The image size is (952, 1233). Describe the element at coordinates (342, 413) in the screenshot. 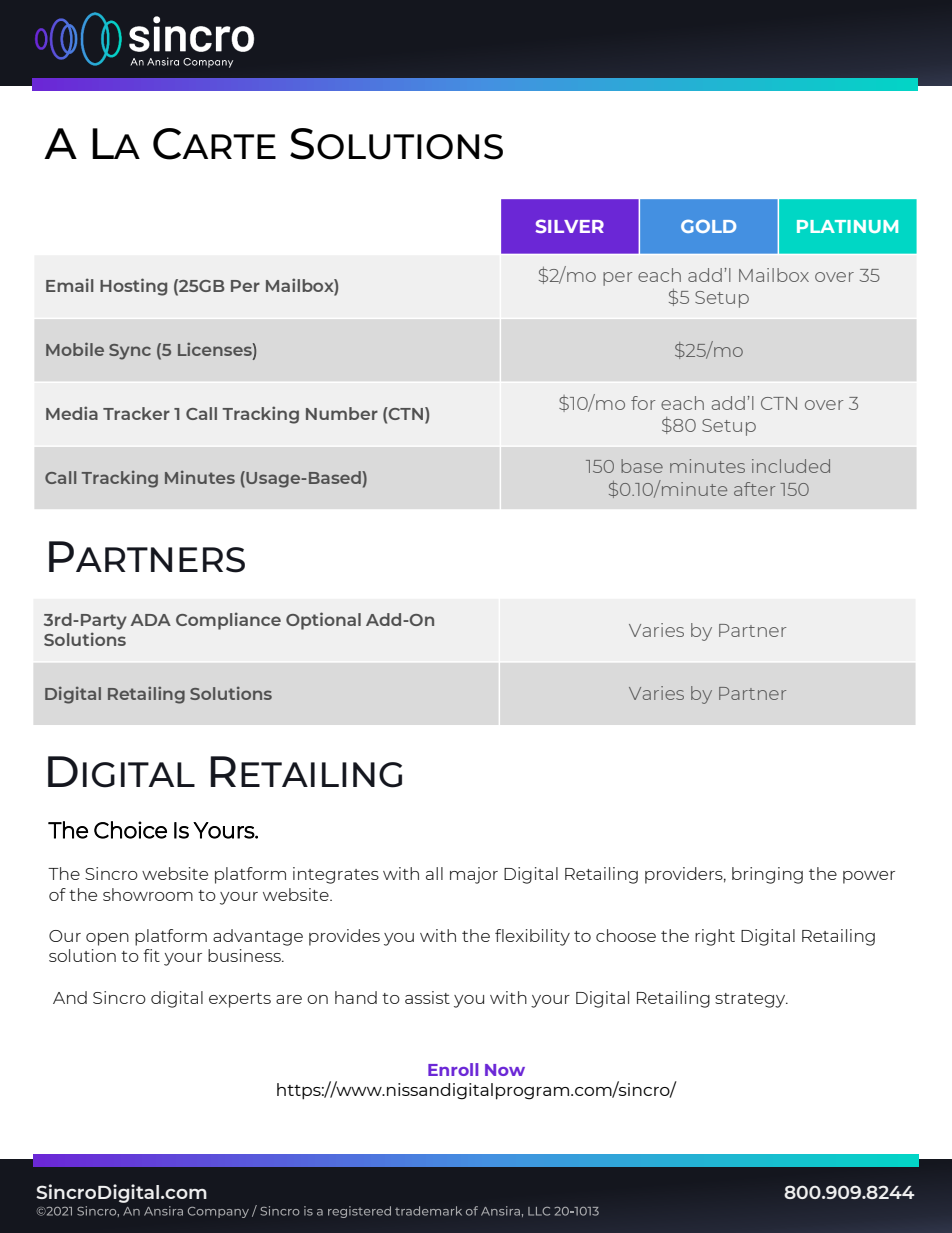

I see `Number` at that location.
